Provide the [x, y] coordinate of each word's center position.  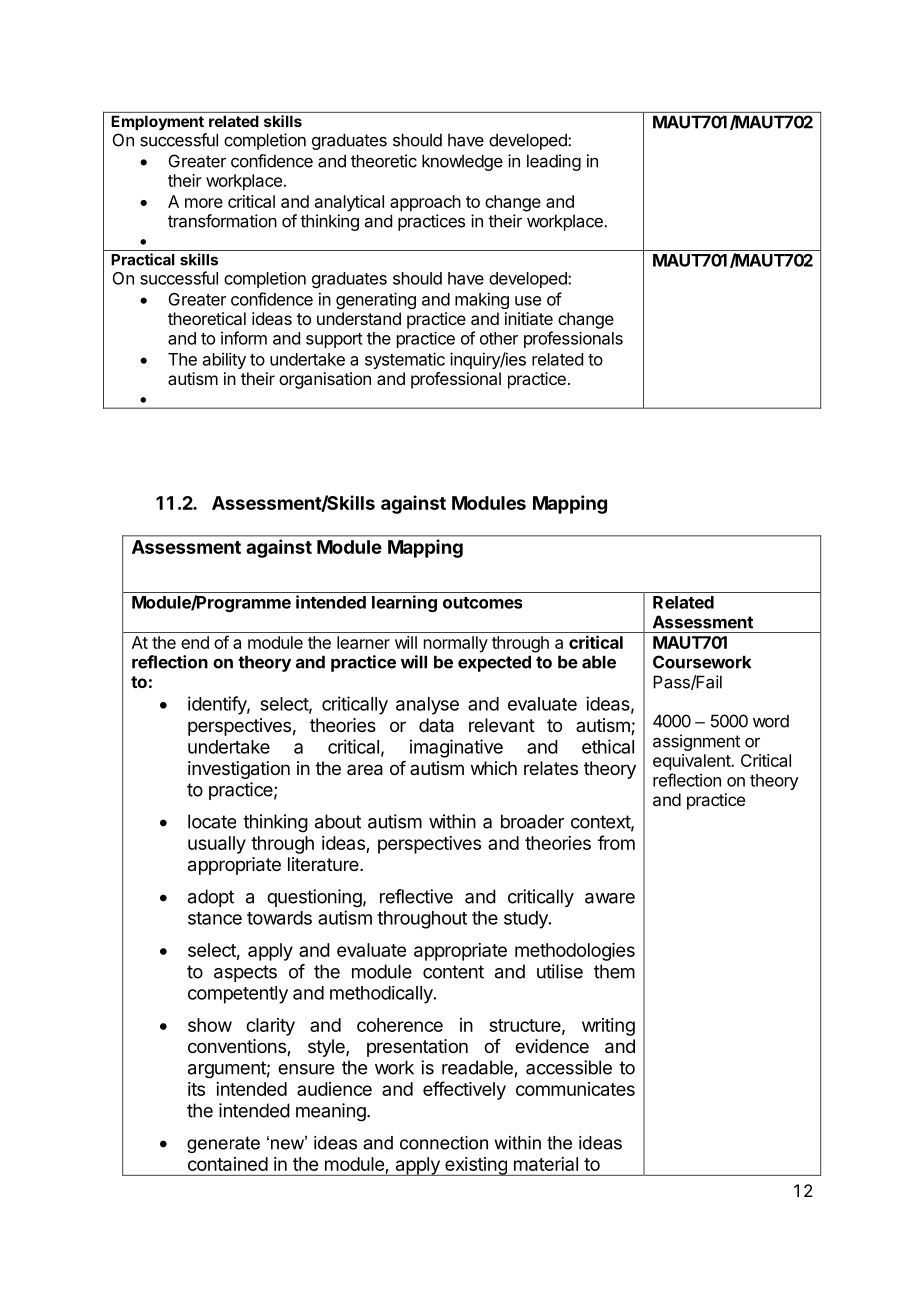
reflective [416, 896]
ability [224, 360]
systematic [405, 360]
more [204, 203]
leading [554, 162]
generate [223, 1144]
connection [444, 1143]
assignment [696, 742]
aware [610, 898]
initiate [529, 318]
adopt [211, 898]
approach [425, 203]
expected [494, 663]
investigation [239, 770]
